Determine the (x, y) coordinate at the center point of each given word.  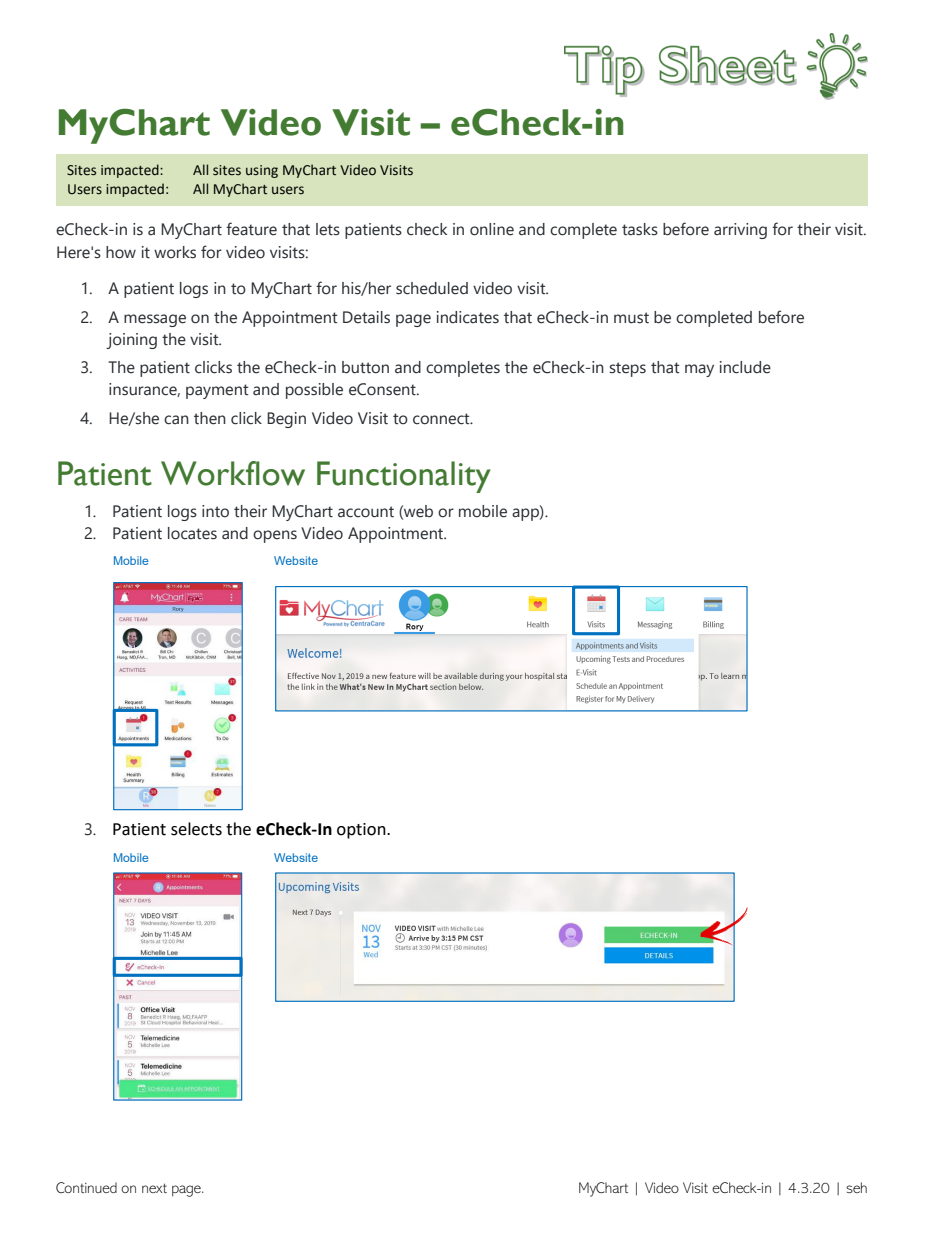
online (492, 229)
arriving (740, 231)
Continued (86, 1187)
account (366, 512)
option (362, 831)
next (154, 1188)
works (175, 252)
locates (192, 533)
